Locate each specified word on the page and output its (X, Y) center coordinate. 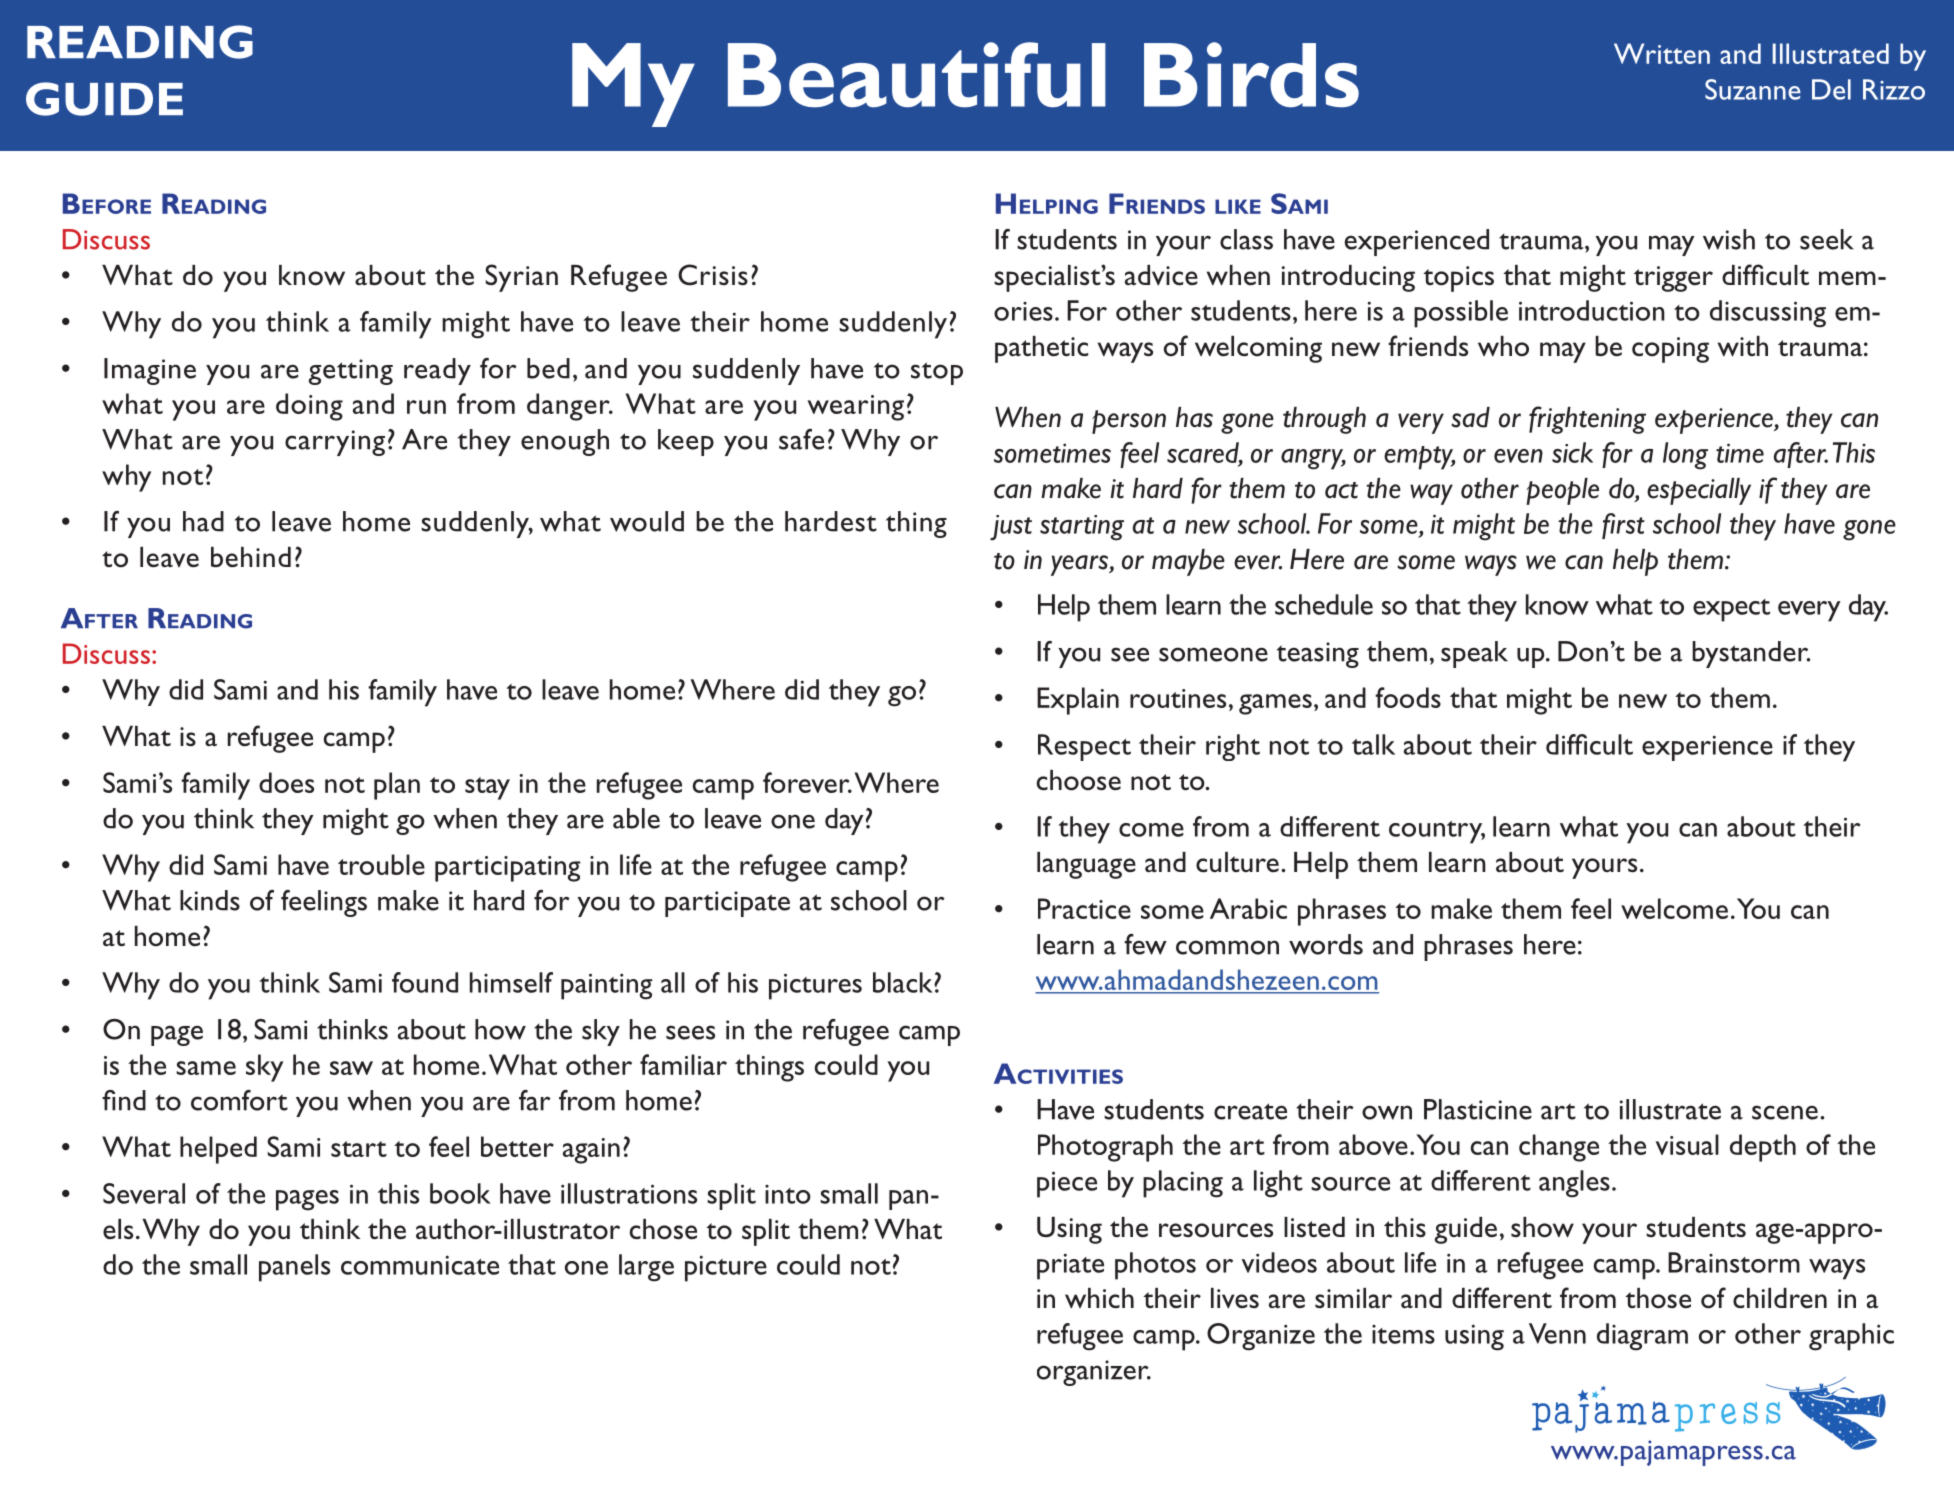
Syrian (521, 278)
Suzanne (1753, 89)
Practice (1084, 908)
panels (294, 1268)
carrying (335, 443)
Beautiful (917, 75)
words (1326, 944)
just (1011, 528)
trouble (381, 864)
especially (1699, 491)
